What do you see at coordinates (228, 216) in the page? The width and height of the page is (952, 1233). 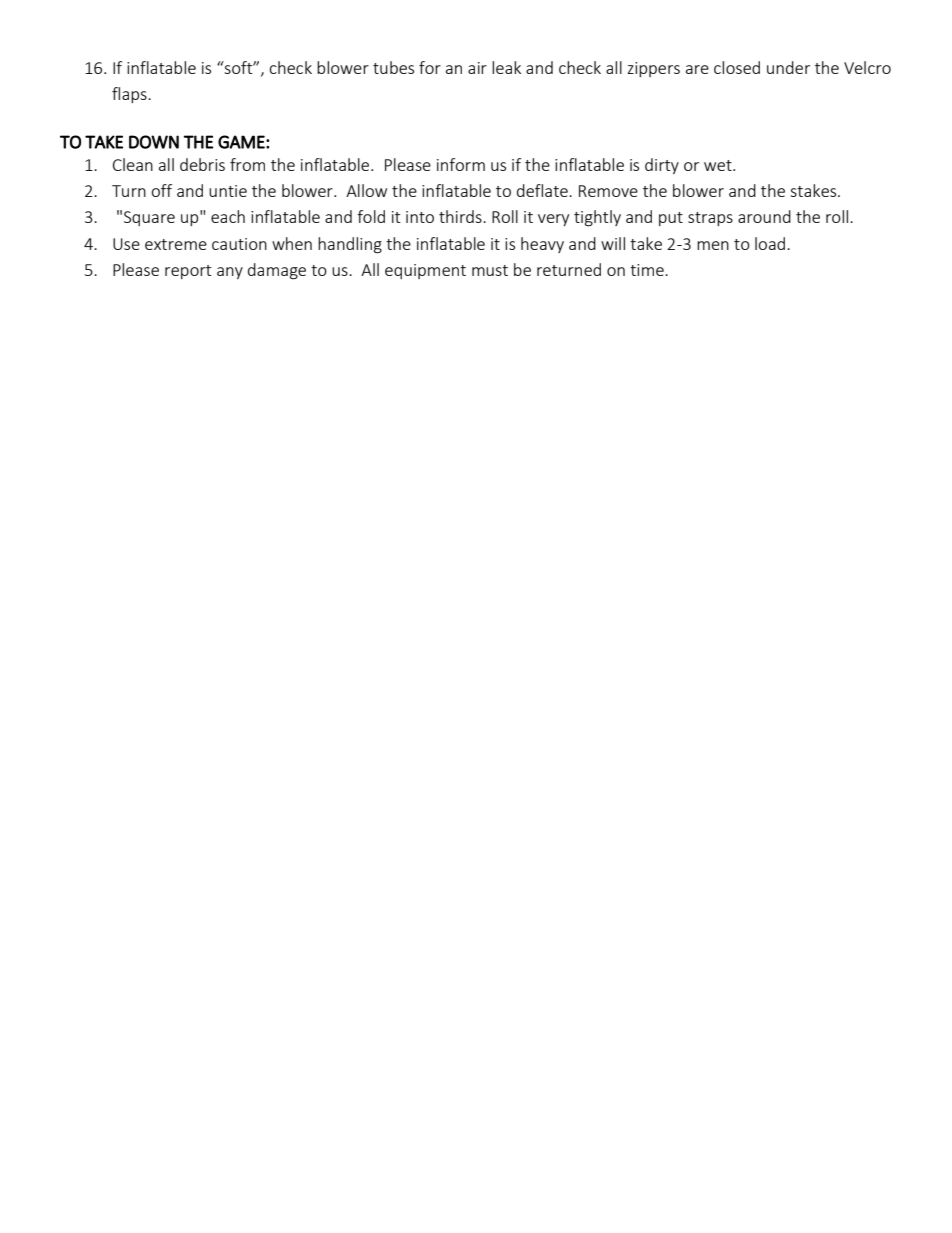 I see `each` at bounding box center [228, 216].
